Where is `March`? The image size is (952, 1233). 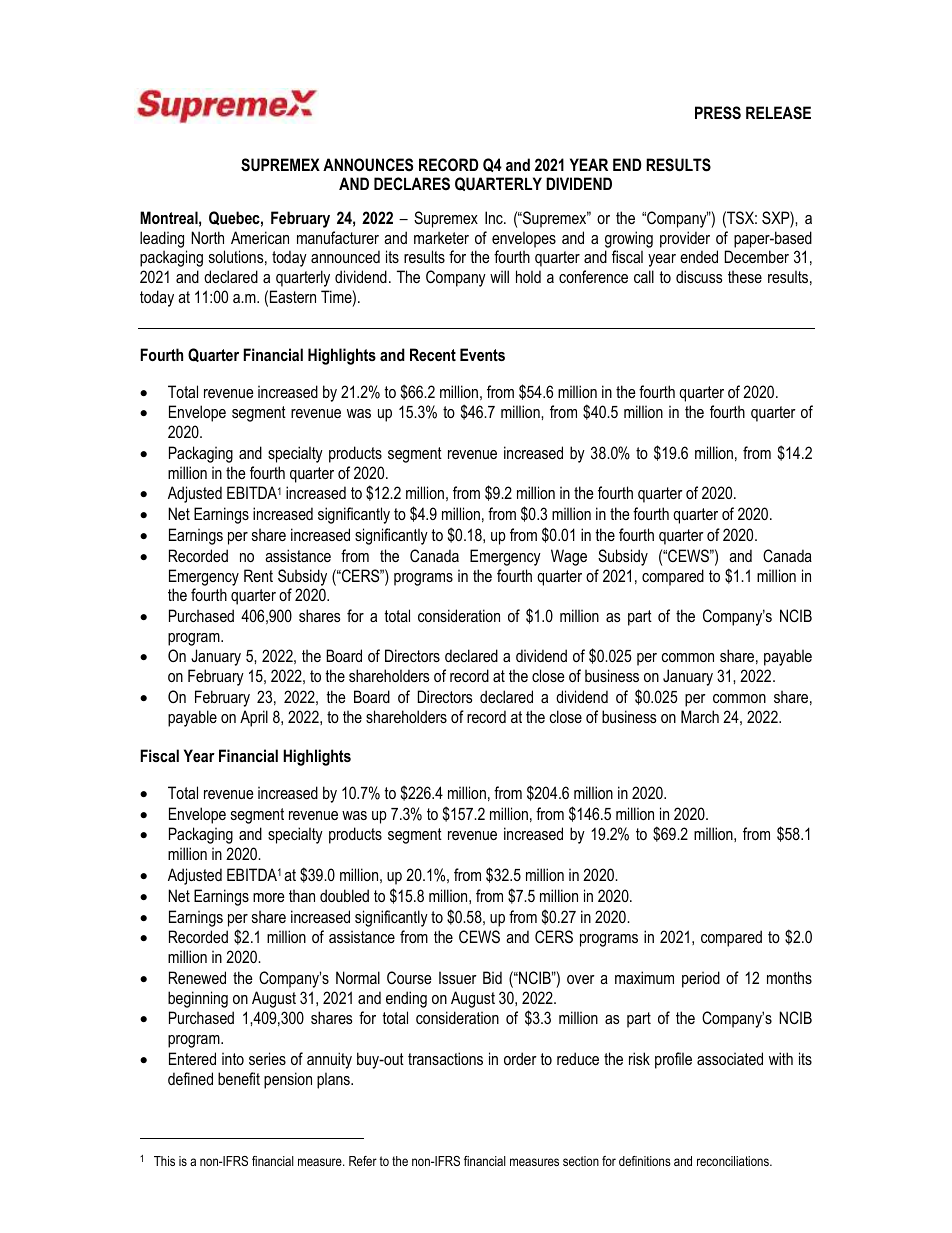 March is located at coordinates (700, 716).
